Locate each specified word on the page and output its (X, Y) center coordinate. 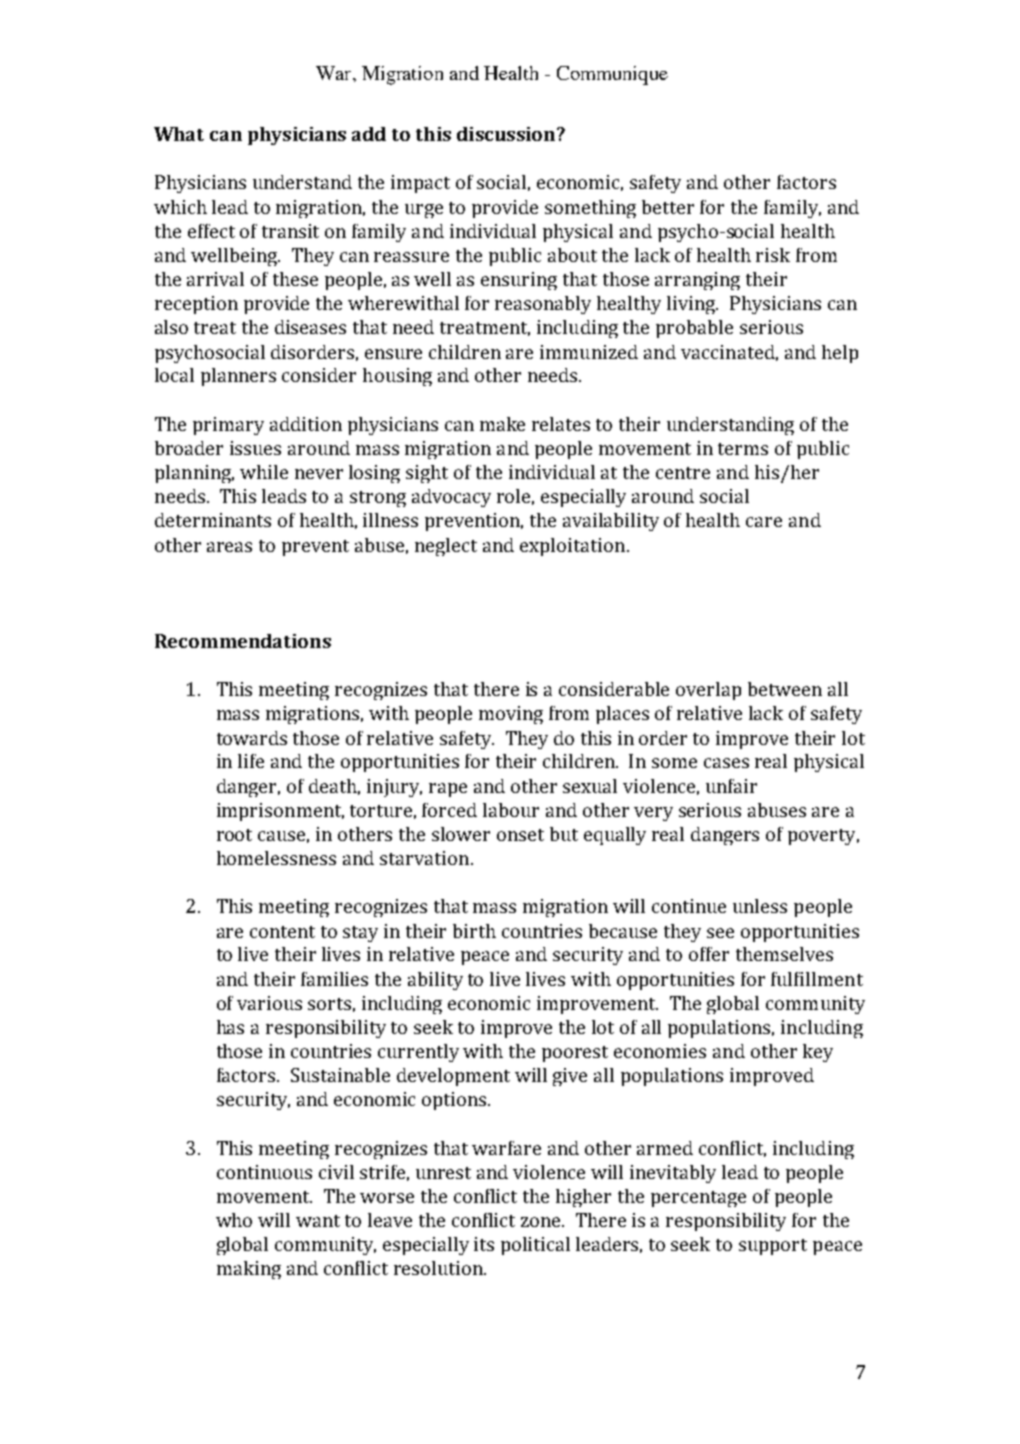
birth (474, 931)
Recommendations (243, 641)
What (179, 134)
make (502, 424)
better (668, 207)
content (282, 932)
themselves (784, 954)
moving (511, 715)
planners (238, 377)
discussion (506, 134)
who (234, 1220)
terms (743, 449)
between (785, 689)
